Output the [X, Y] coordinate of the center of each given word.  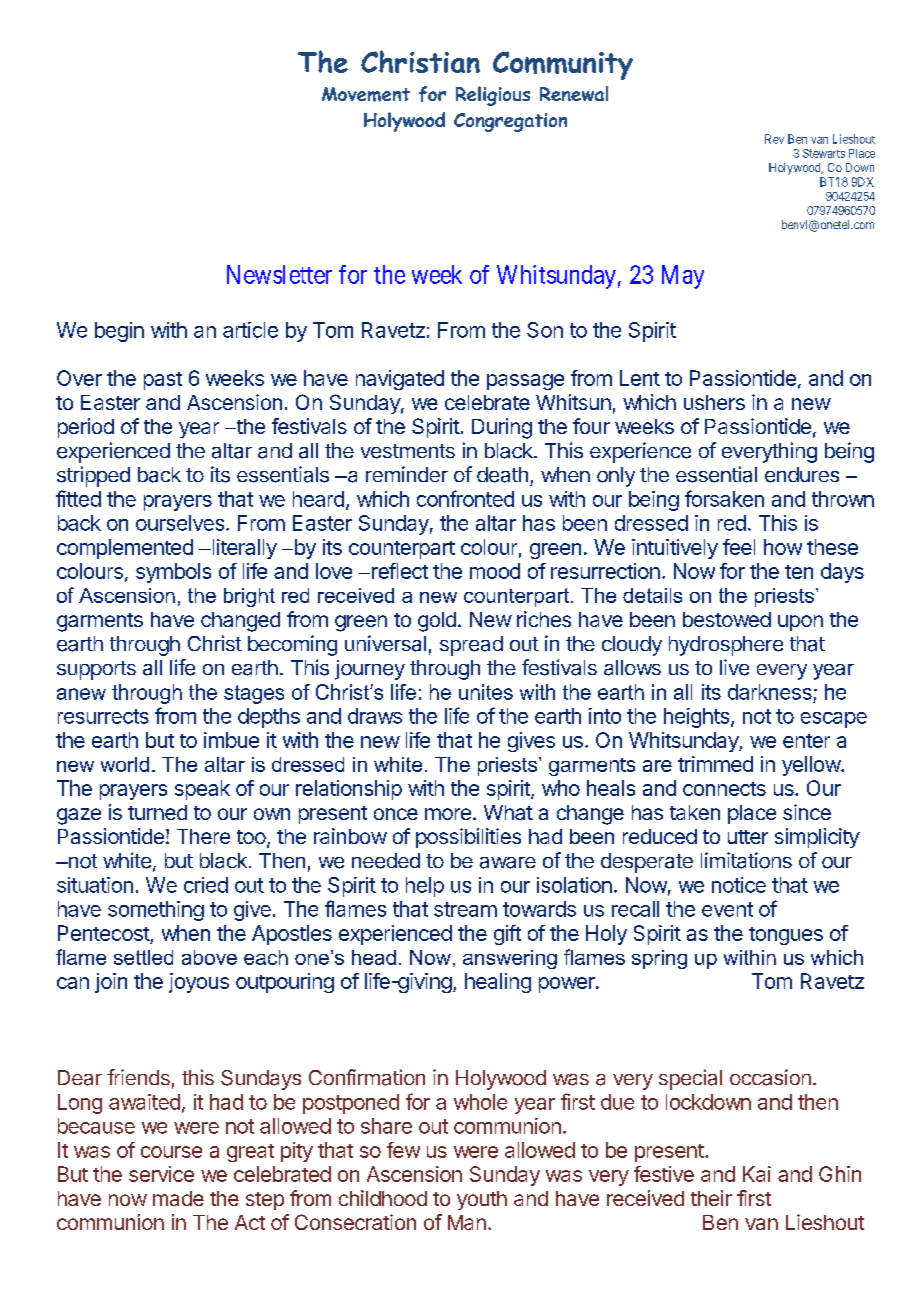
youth [482, 1200]
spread [471, 646]
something [156, 911]
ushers [714, 402]
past [163, 381]
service [161, 1174]
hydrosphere [726, 646]
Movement [366, 94]
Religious [493, 96]
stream [465, 909]
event [727, 909]
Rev [774, 139]
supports [96, 670]
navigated [400, 380]
